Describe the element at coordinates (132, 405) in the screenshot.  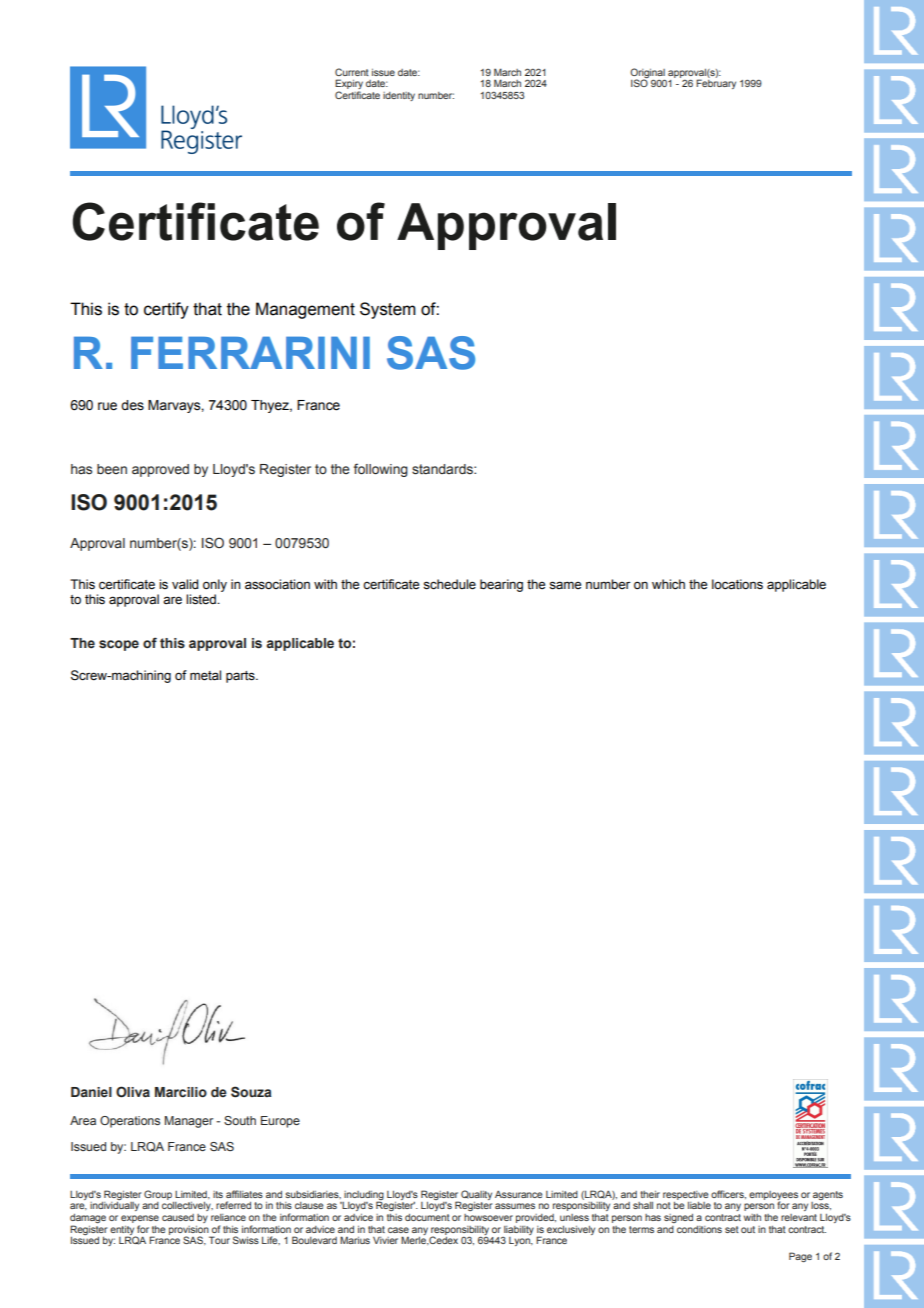
I see `des` at that location.
